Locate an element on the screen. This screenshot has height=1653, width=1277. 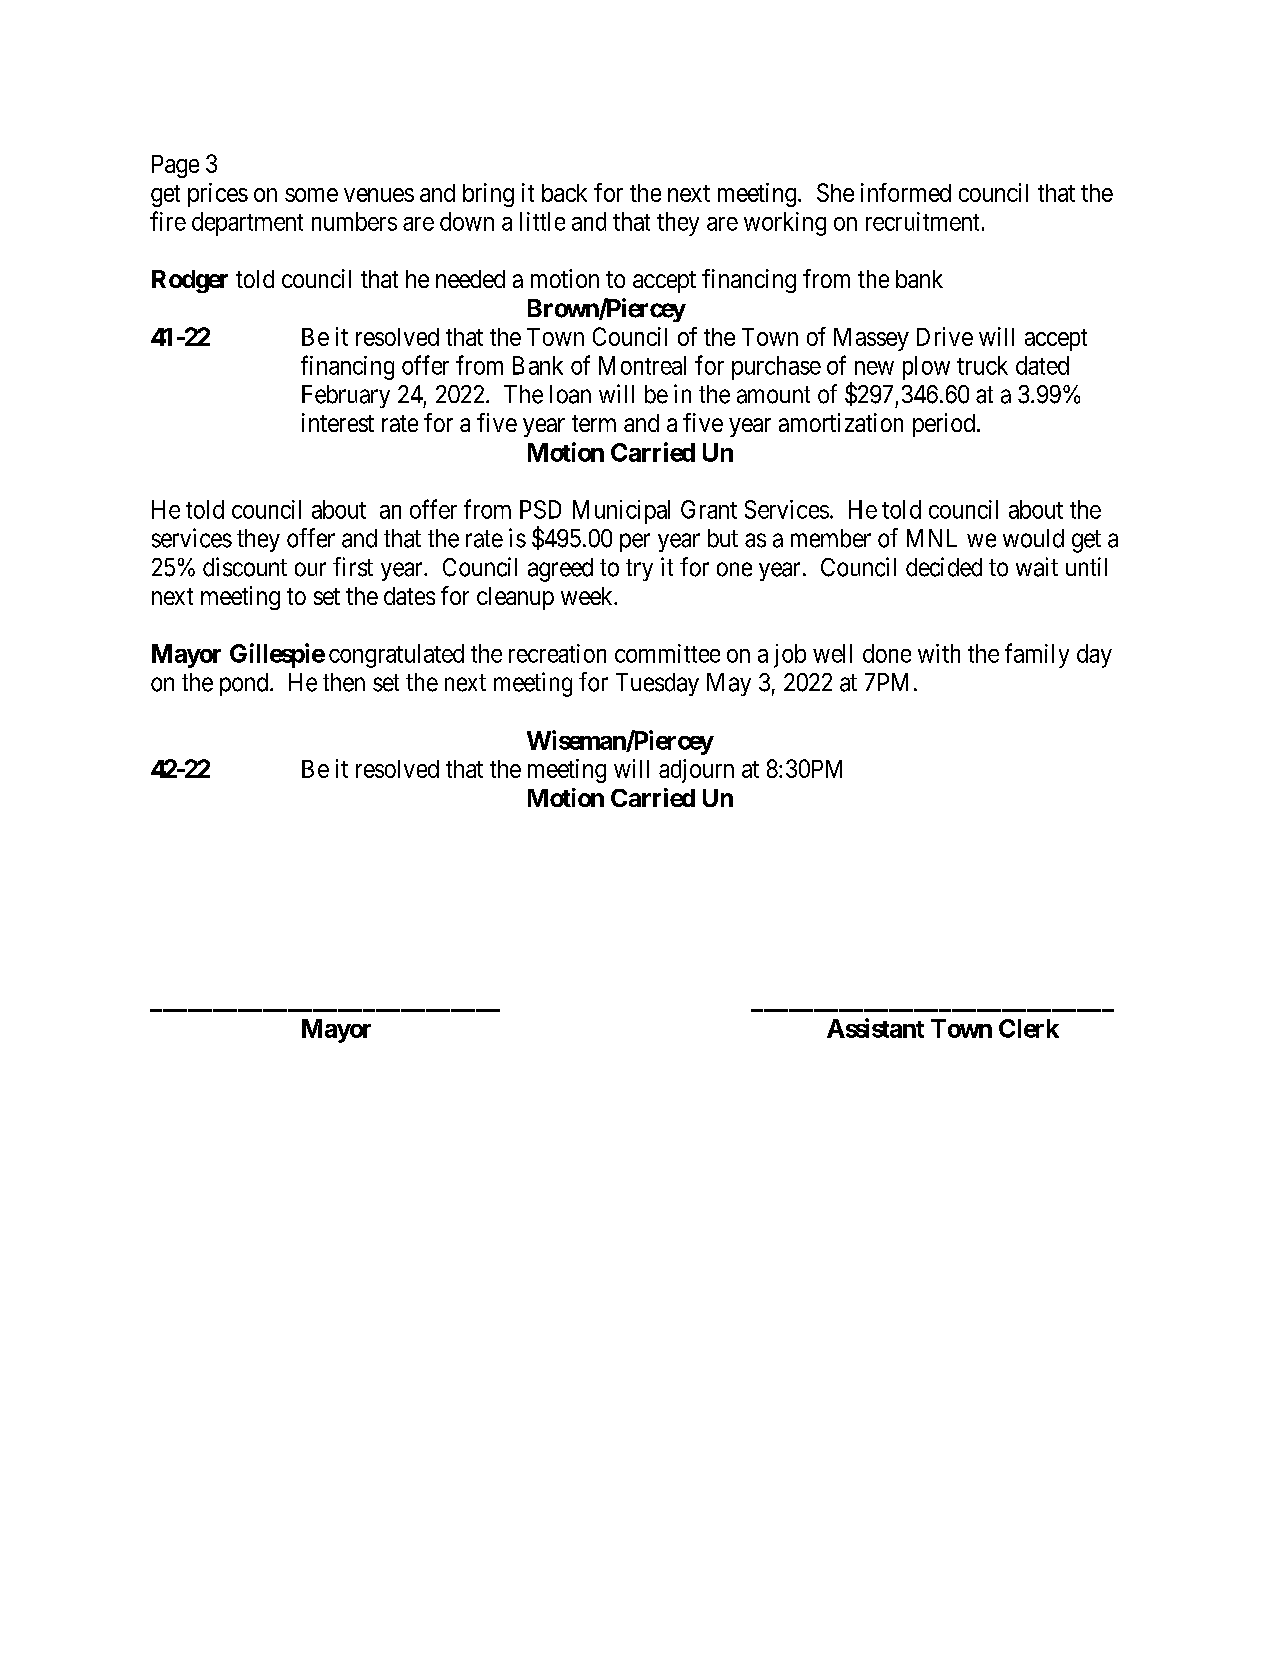
pond is located at coordinates (245, 684).
